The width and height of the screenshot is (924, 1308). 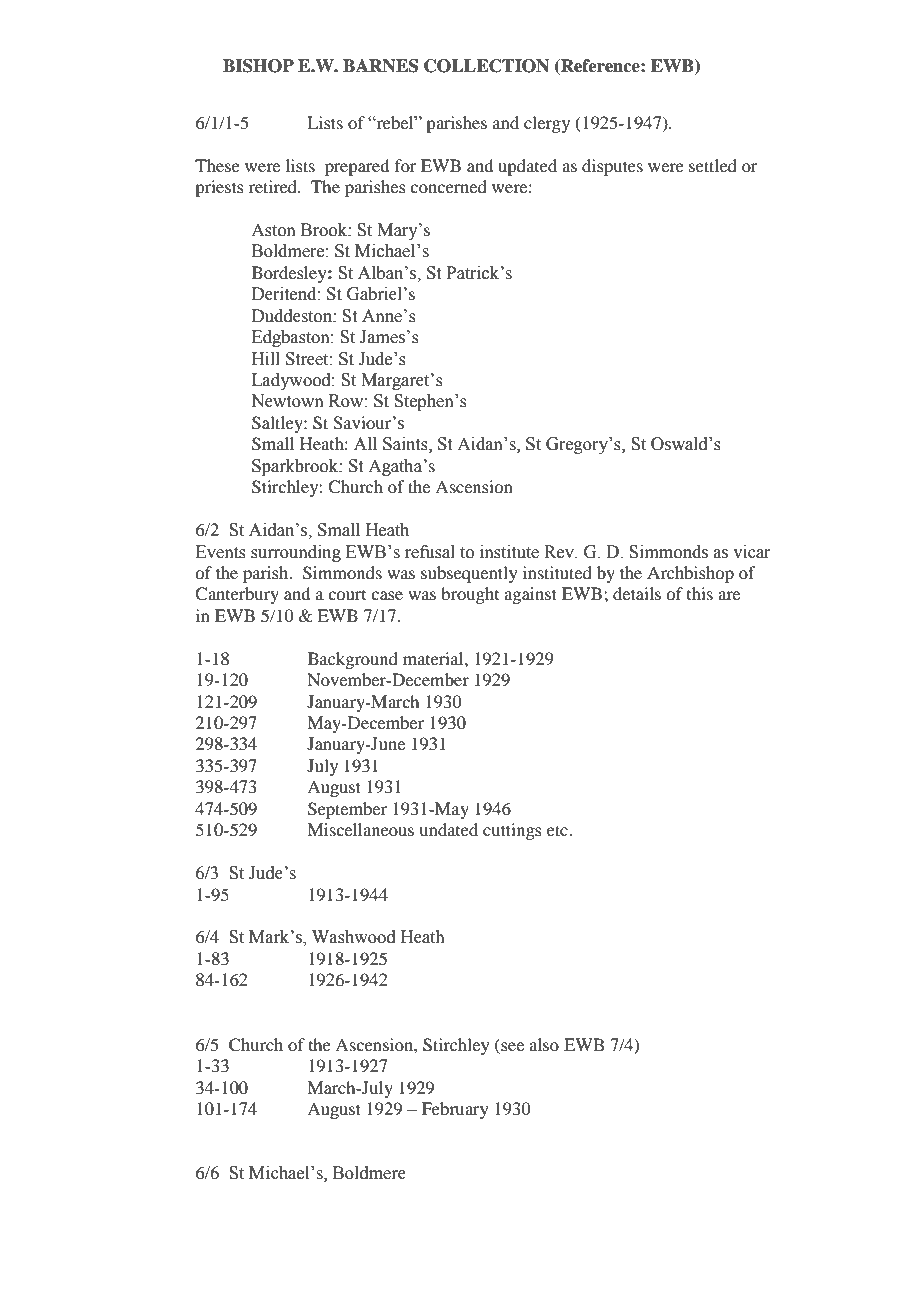 I want to click on retired, so click(x=274, y=186).
